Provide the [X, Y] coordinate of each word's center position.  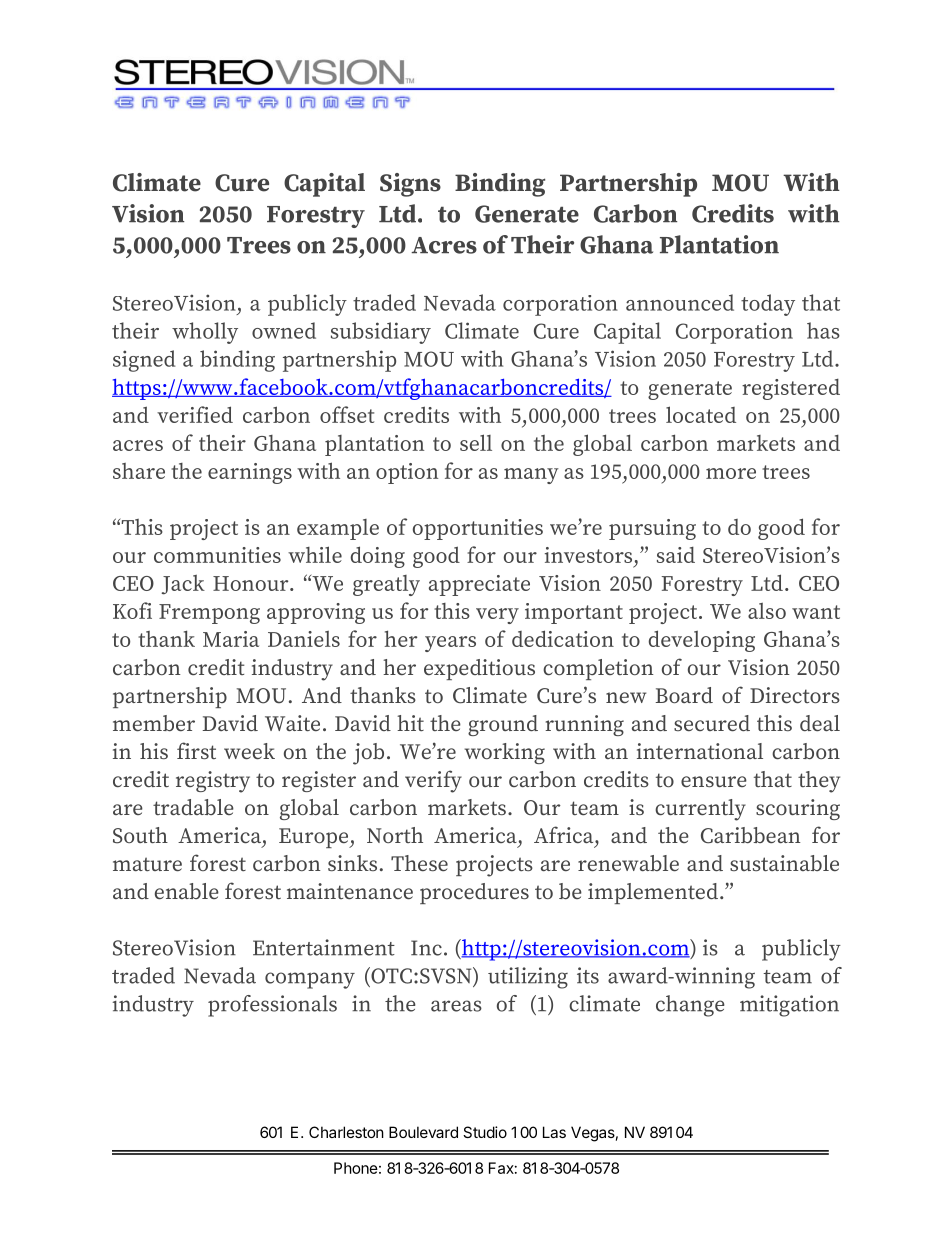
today [768, 305]
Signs [410, 185]
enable [187, 891]
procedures [474, 893]
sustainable [784, 863]
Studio [485, 1132]
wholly [205, 333]
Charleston [346, 1132]
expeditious [479, 669]
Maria [231, 639]
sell [476, 442]
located [701, 414]
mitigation [789, 1006]
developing [702, 641]
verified [195, 414]
